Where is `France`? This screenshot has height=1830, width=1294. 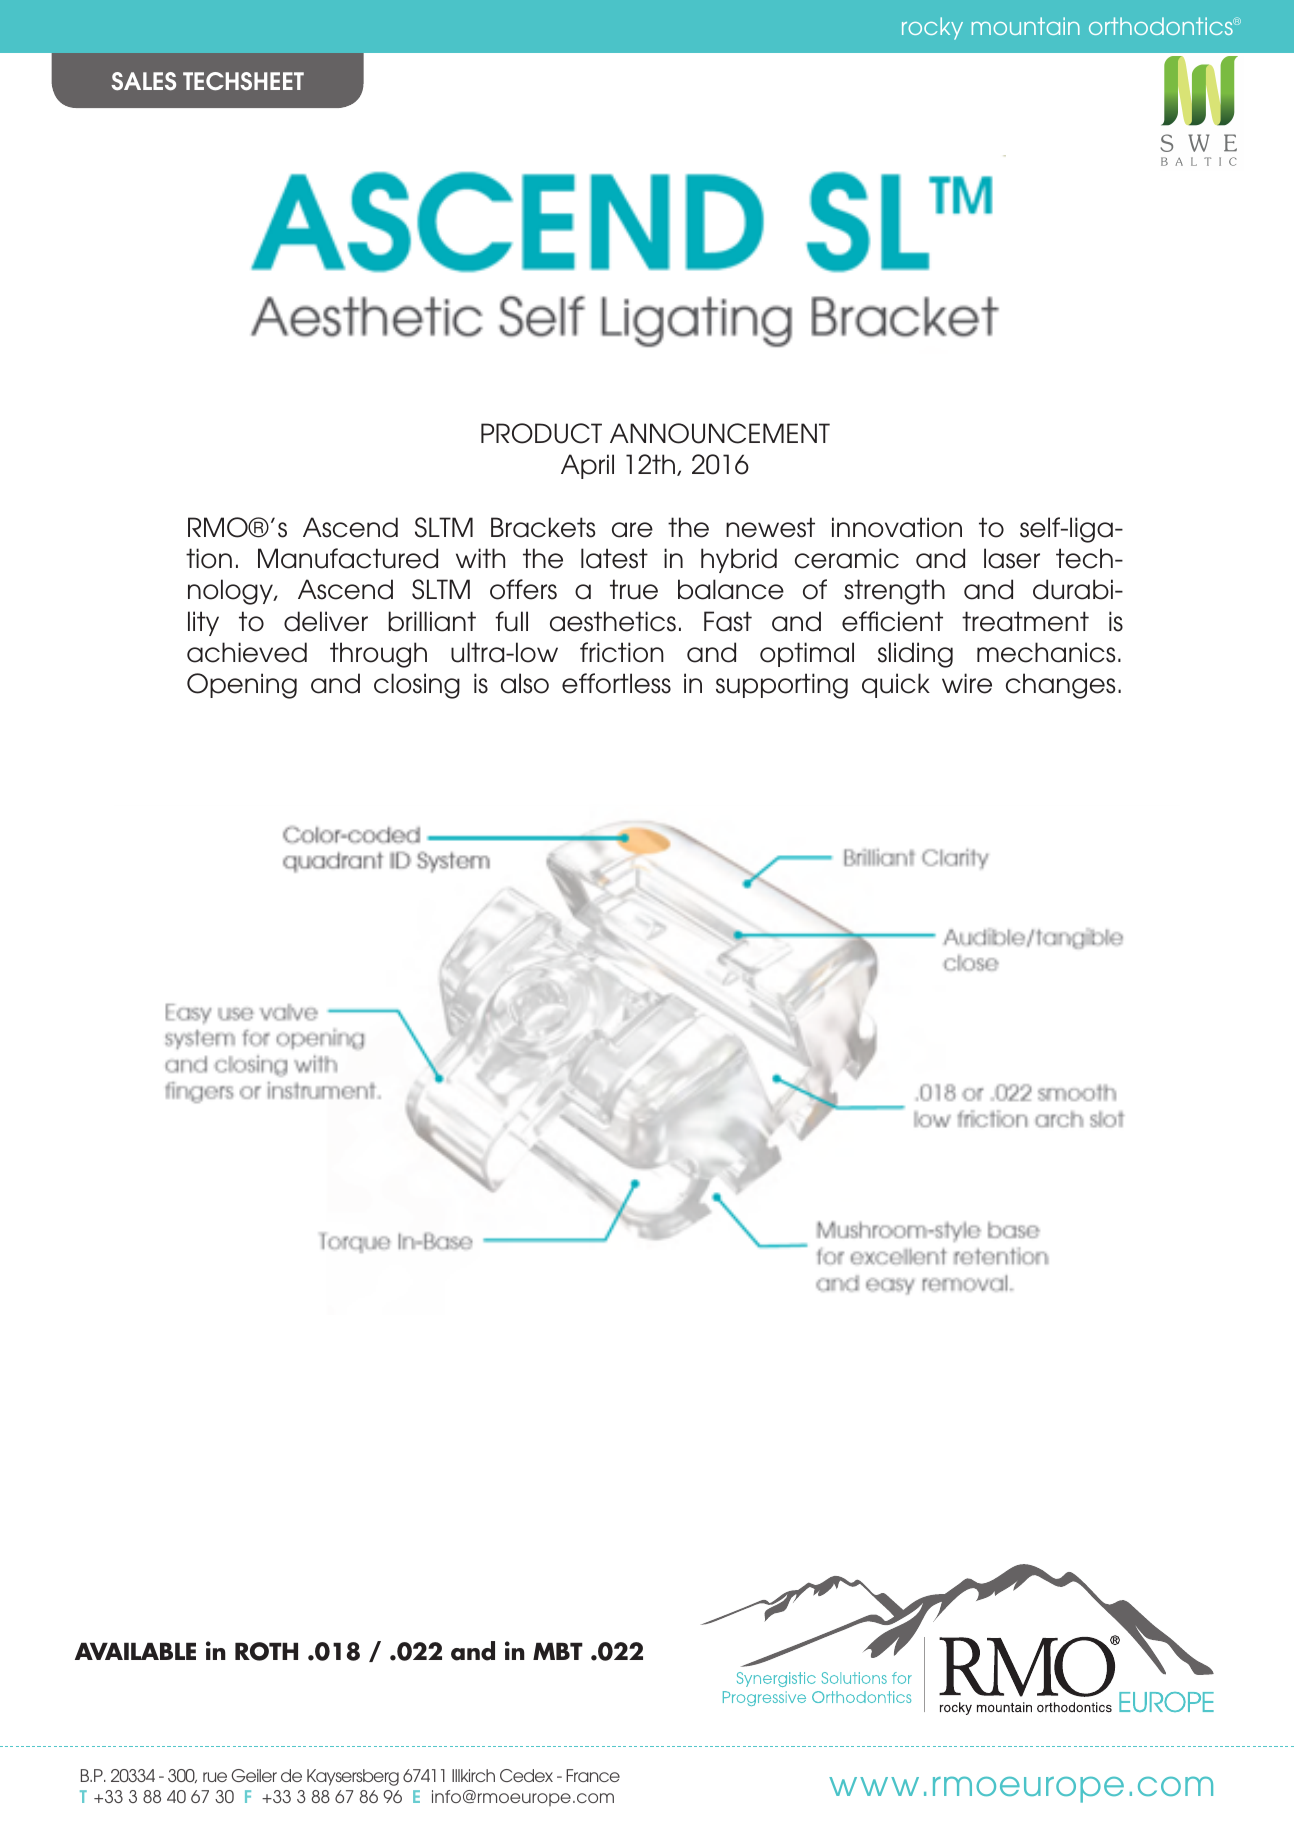
France is located at coordinates (593, 1775).
